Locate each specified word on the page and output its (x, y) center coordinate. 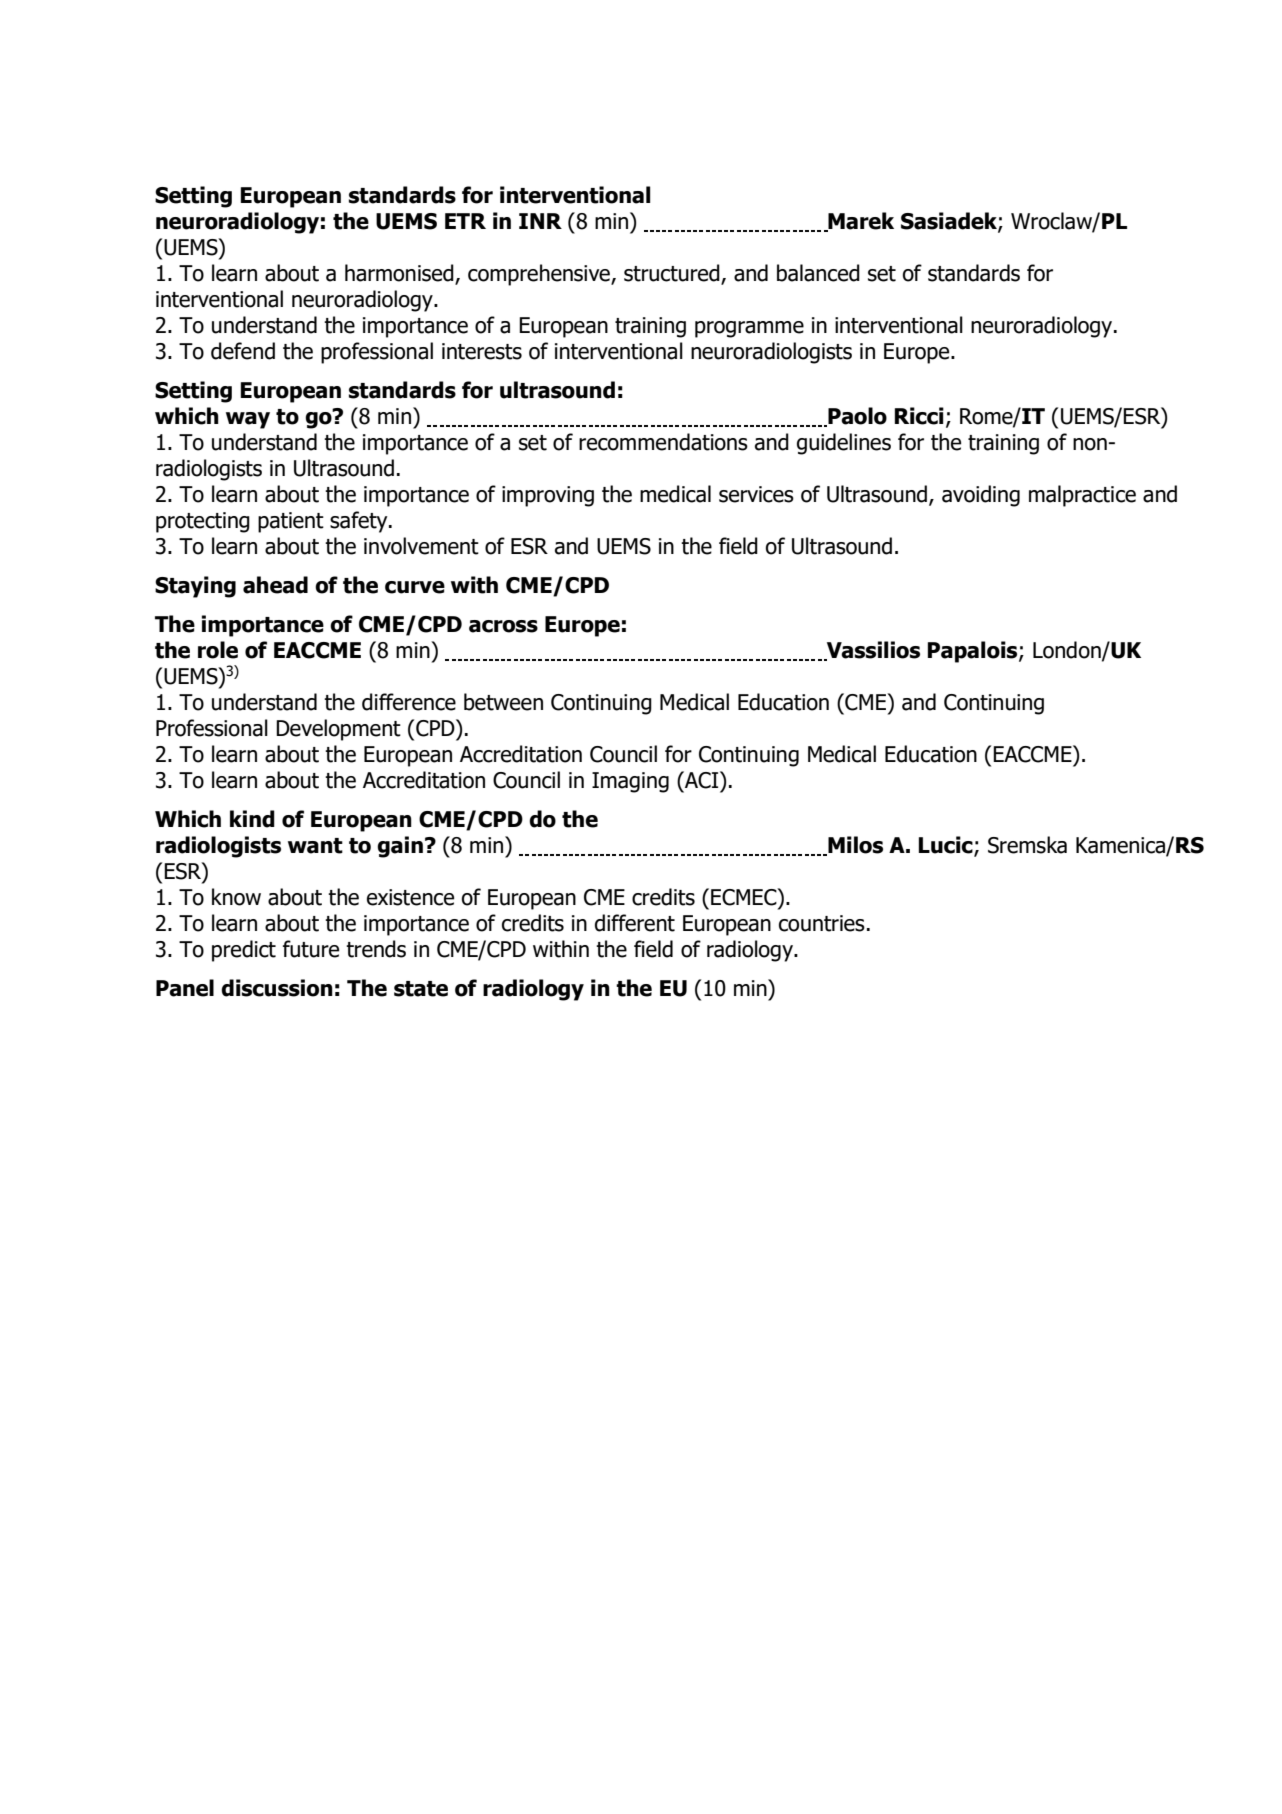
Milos (854, 846)
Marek (860, 222)
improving (548, 496)
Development (338, 730)
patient (291, 522)
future (311, 949)
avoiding (981, 496)
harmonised (400, 274)
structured (673, 274)
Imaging (630, 782)
